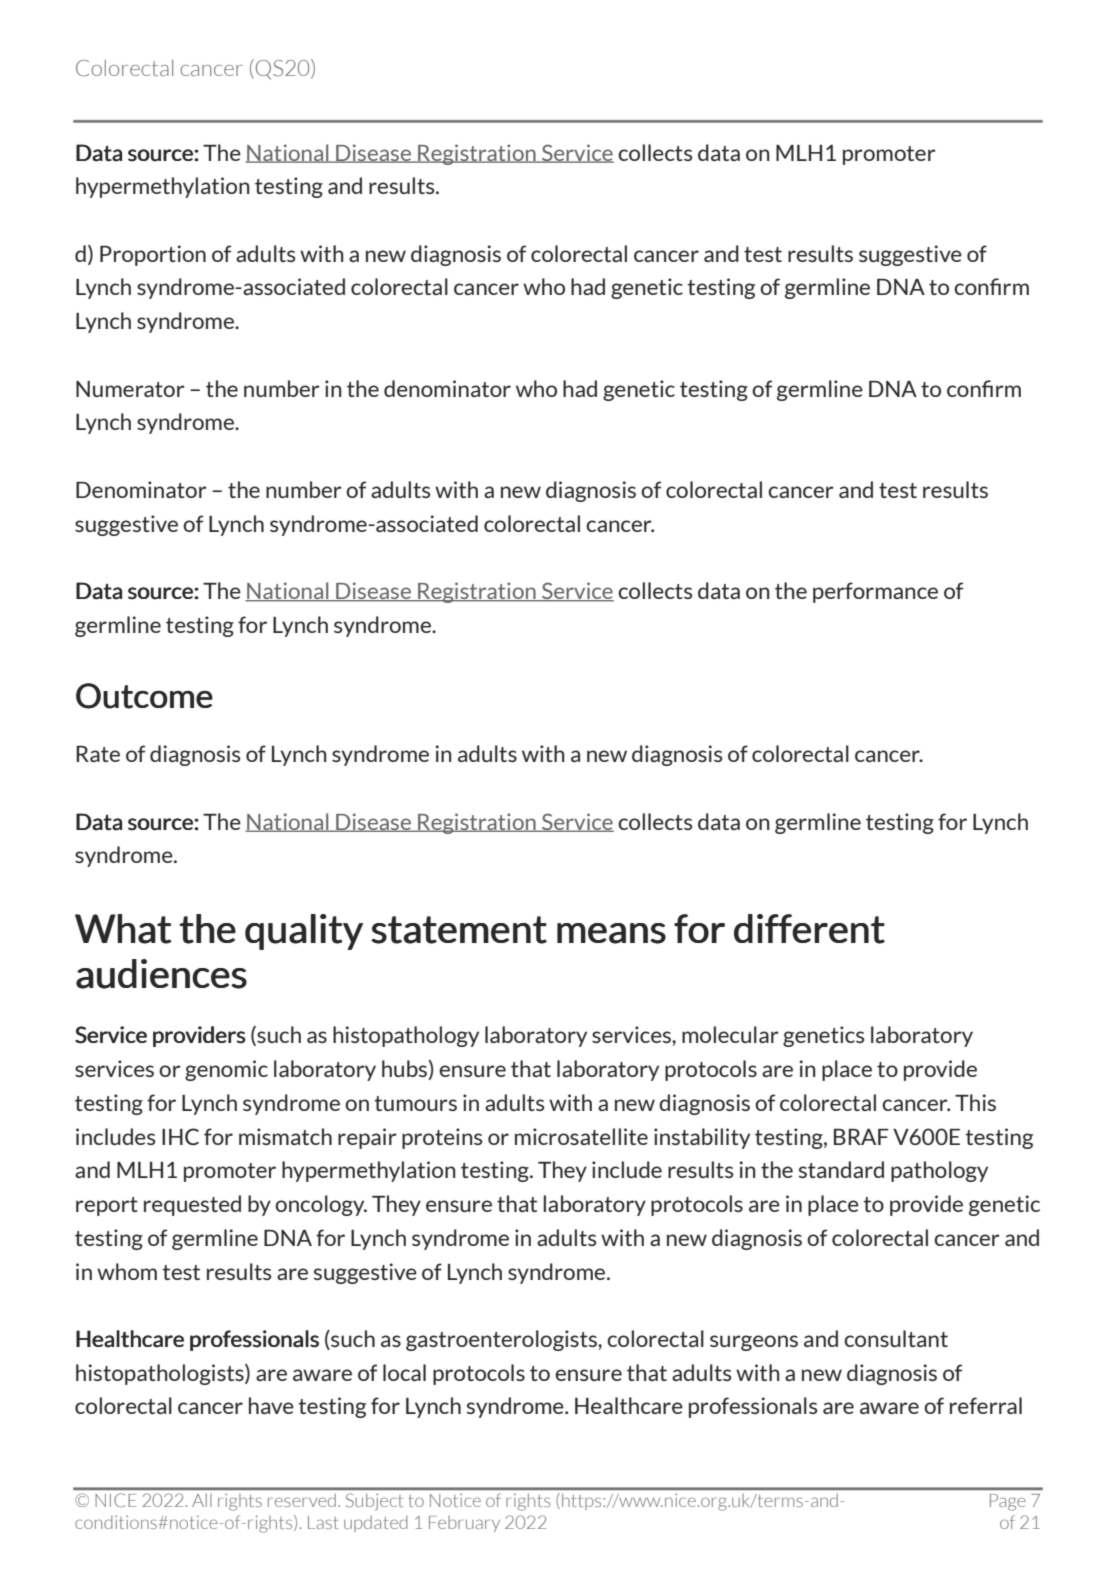  What do you see at coordinates (875, 592) in the document?
I see `performance` at bounding box center [875, 592].
